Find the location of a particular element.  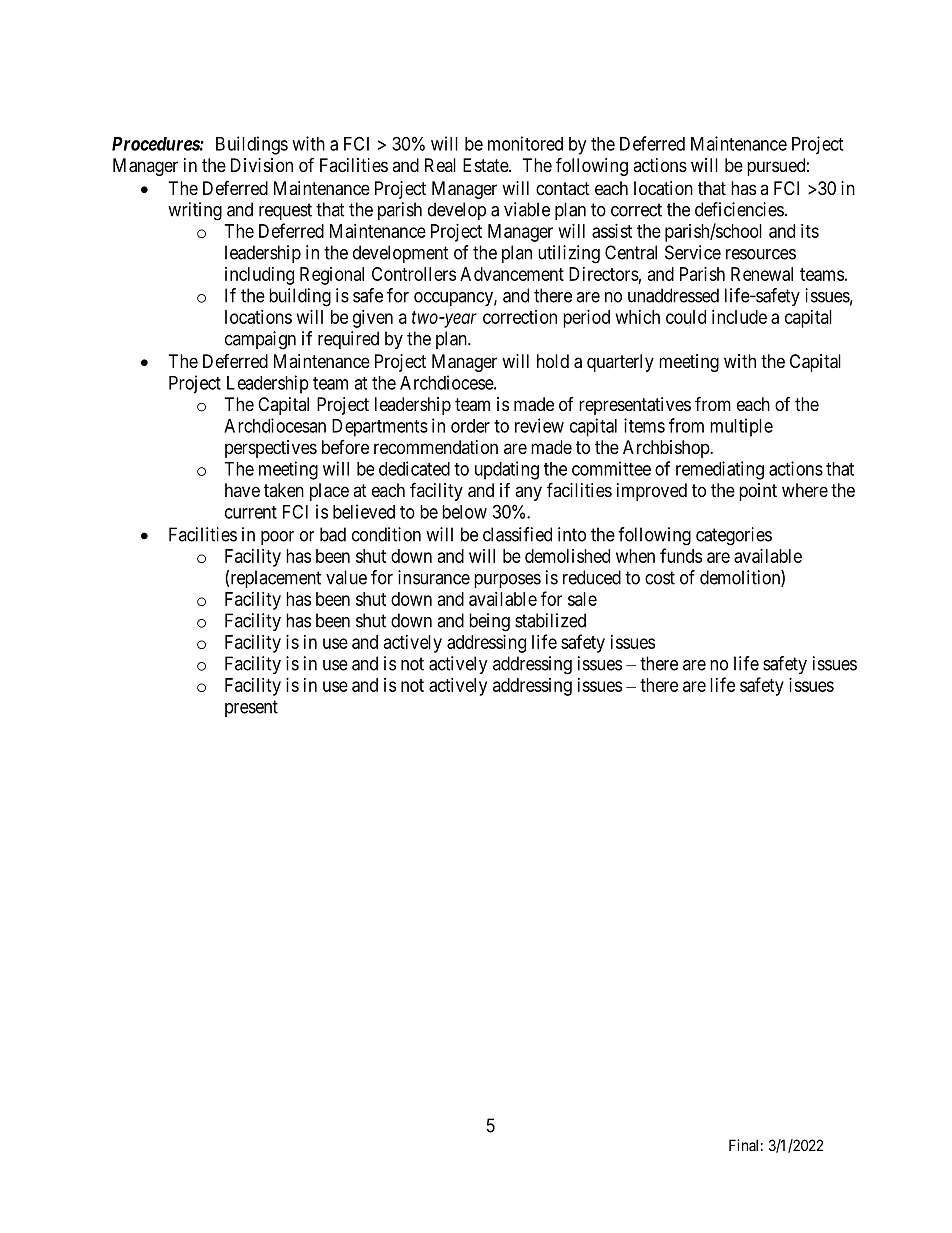

Estate is located at coordinates (486, 165).
